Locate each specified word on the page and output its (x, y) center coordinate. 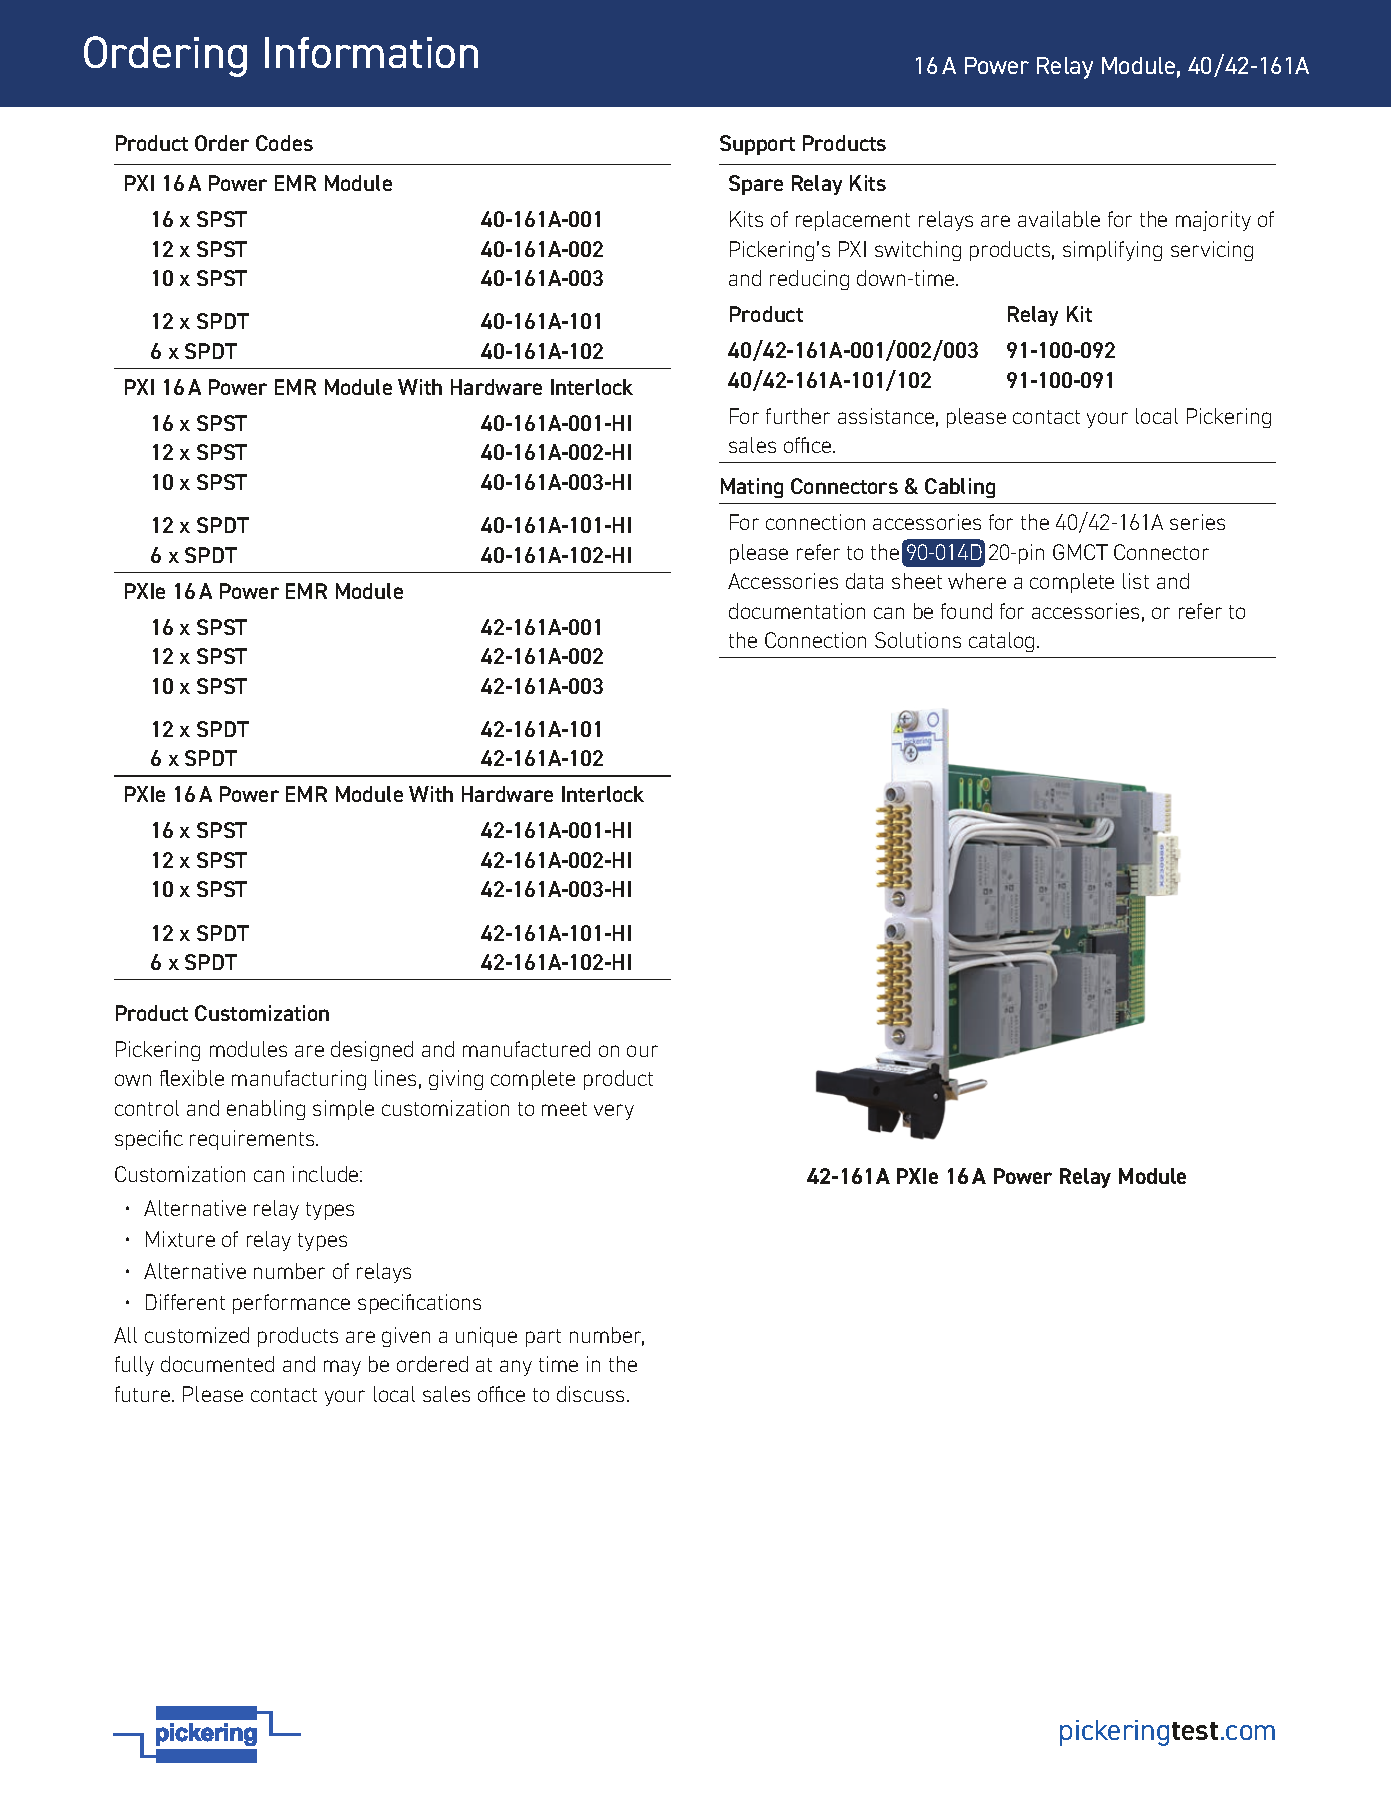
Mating (752, 488)
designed (372, 1051)
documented (217, 1364)
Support (757, 145)
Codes (284, 143)
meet (564, 1109)
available (1059, 219)
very (614, 1112)
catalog (1001, 642)
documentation (797, 611)
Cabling (960, 488)
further (798, 416)
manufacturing (299, 1080)
